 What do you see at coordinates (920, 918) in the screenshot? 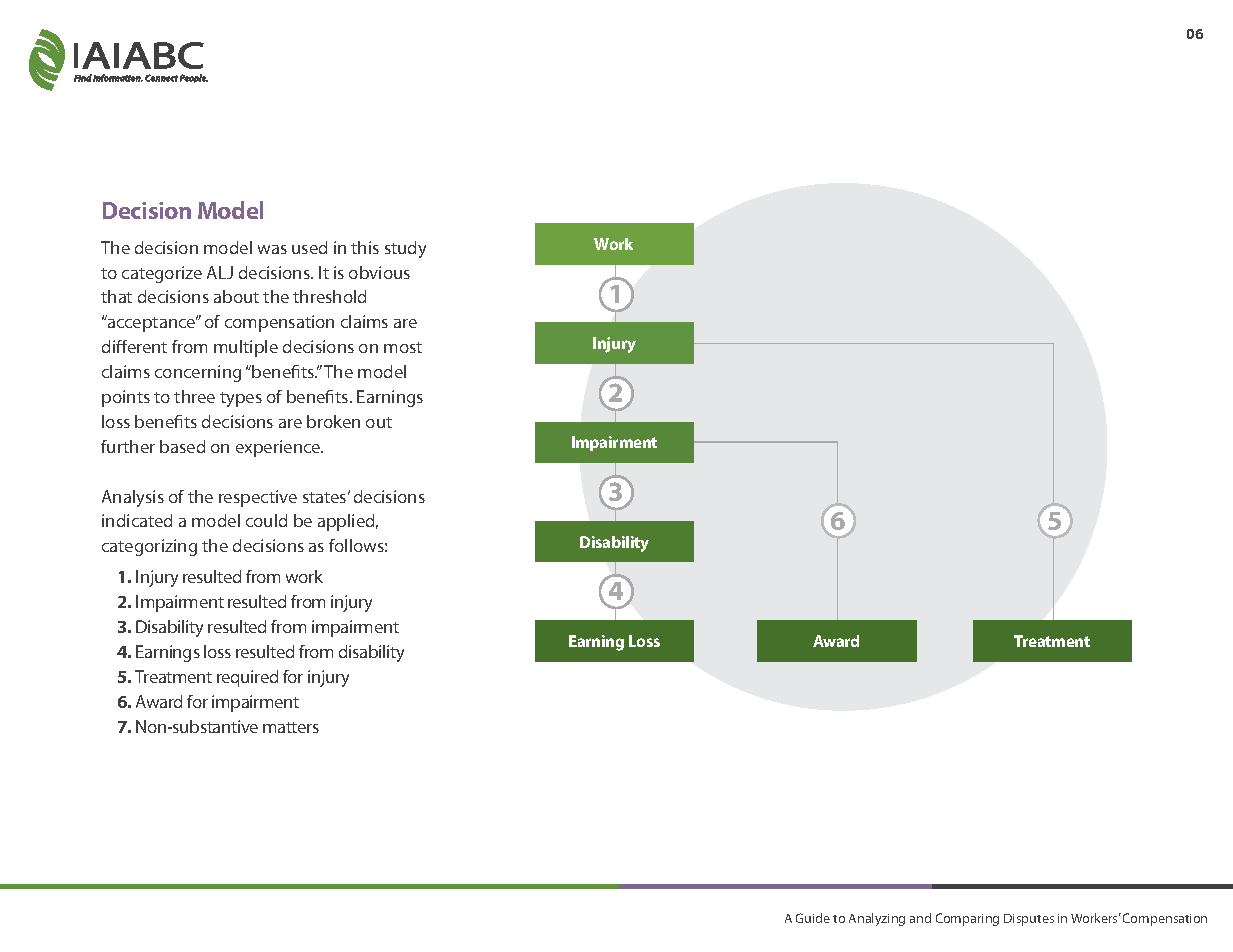
I see `and` at bounding box center [920, 918].
